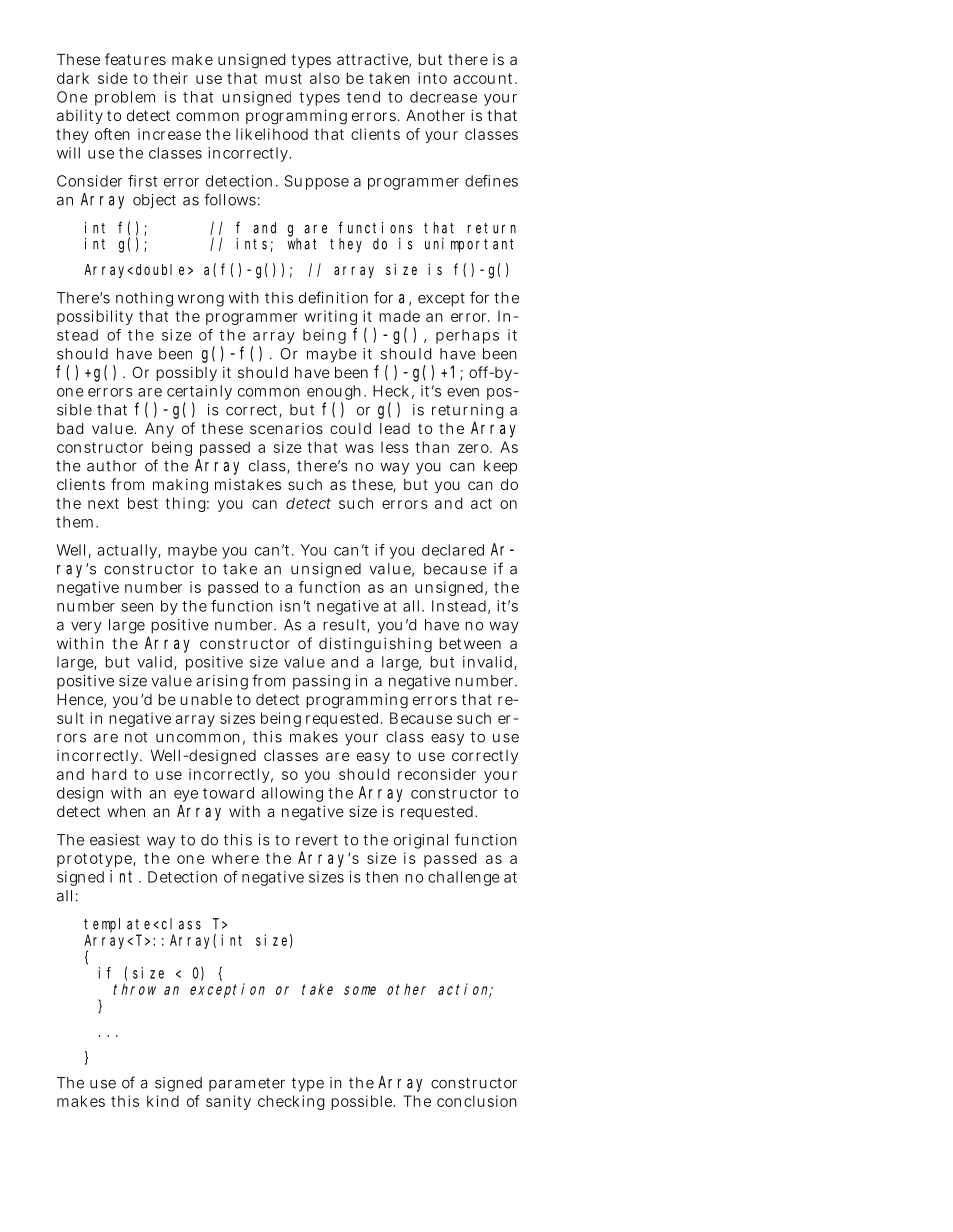 The image size is (953, 1232). Describe the element at coordinates (321, 682) in the screenshot. I see `passing` at that location.
